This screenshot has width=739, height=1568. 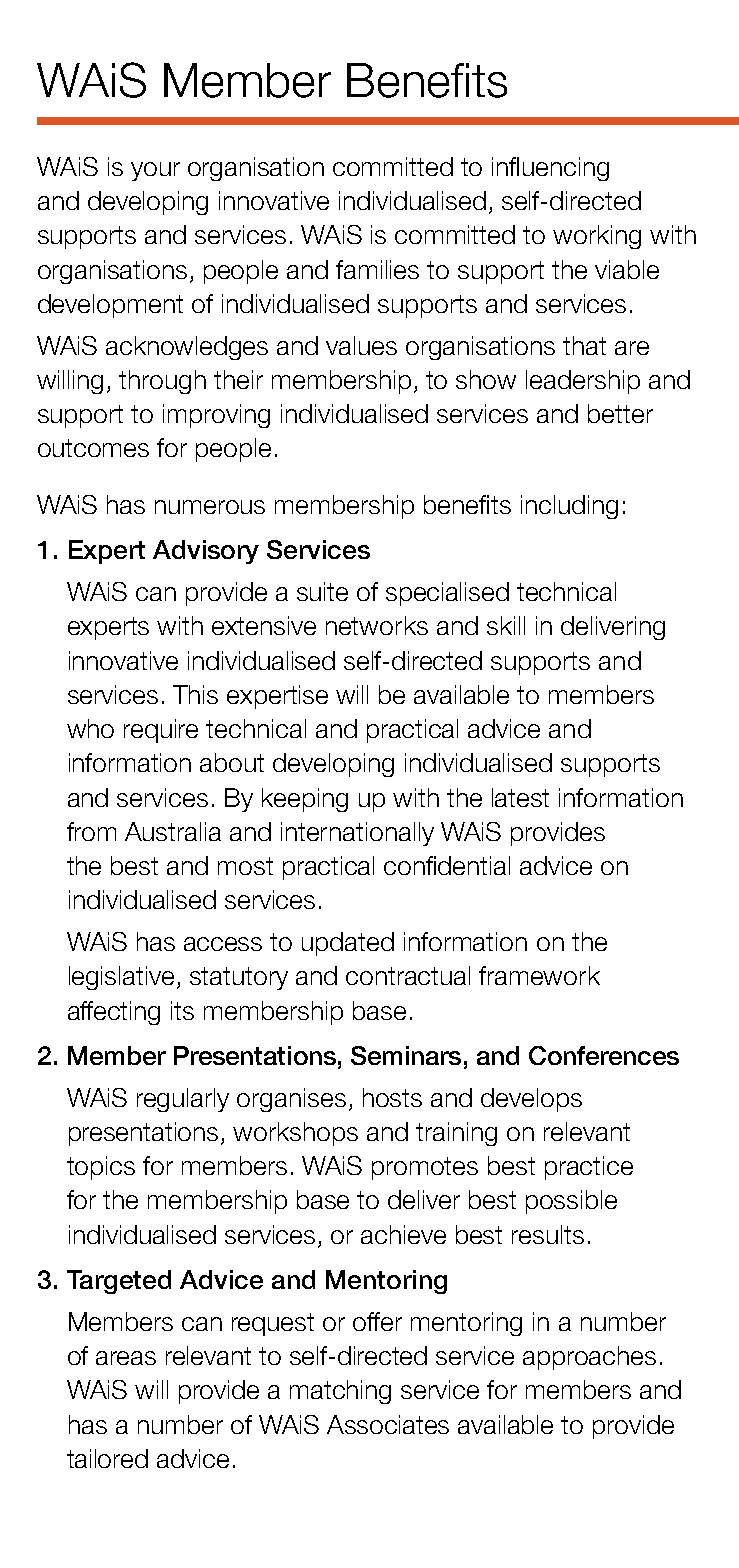 I want to click on skill, so click(x=506, y=625).
